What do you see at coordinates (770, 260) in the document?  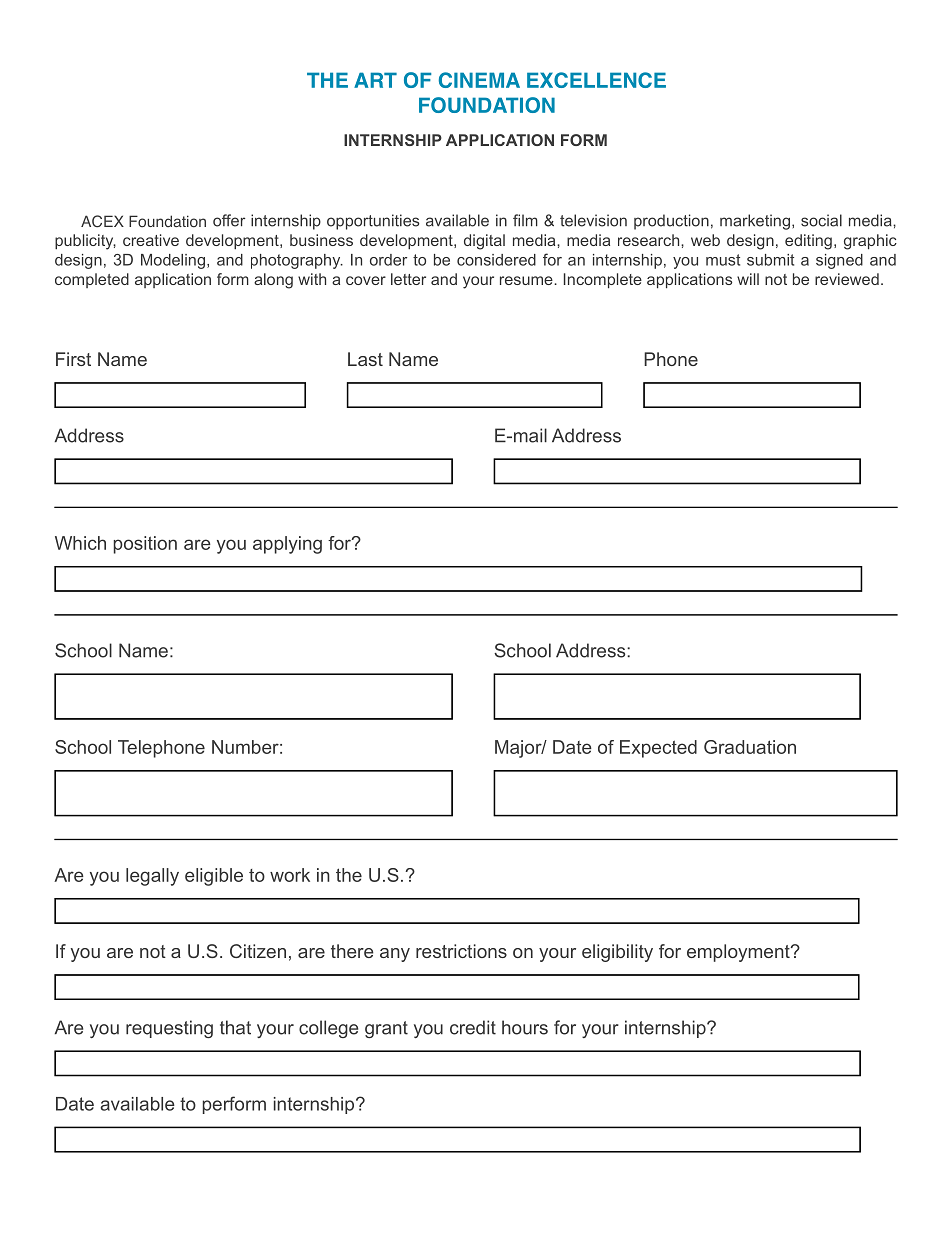 I see `submit` at bounding box center [770, 260].
